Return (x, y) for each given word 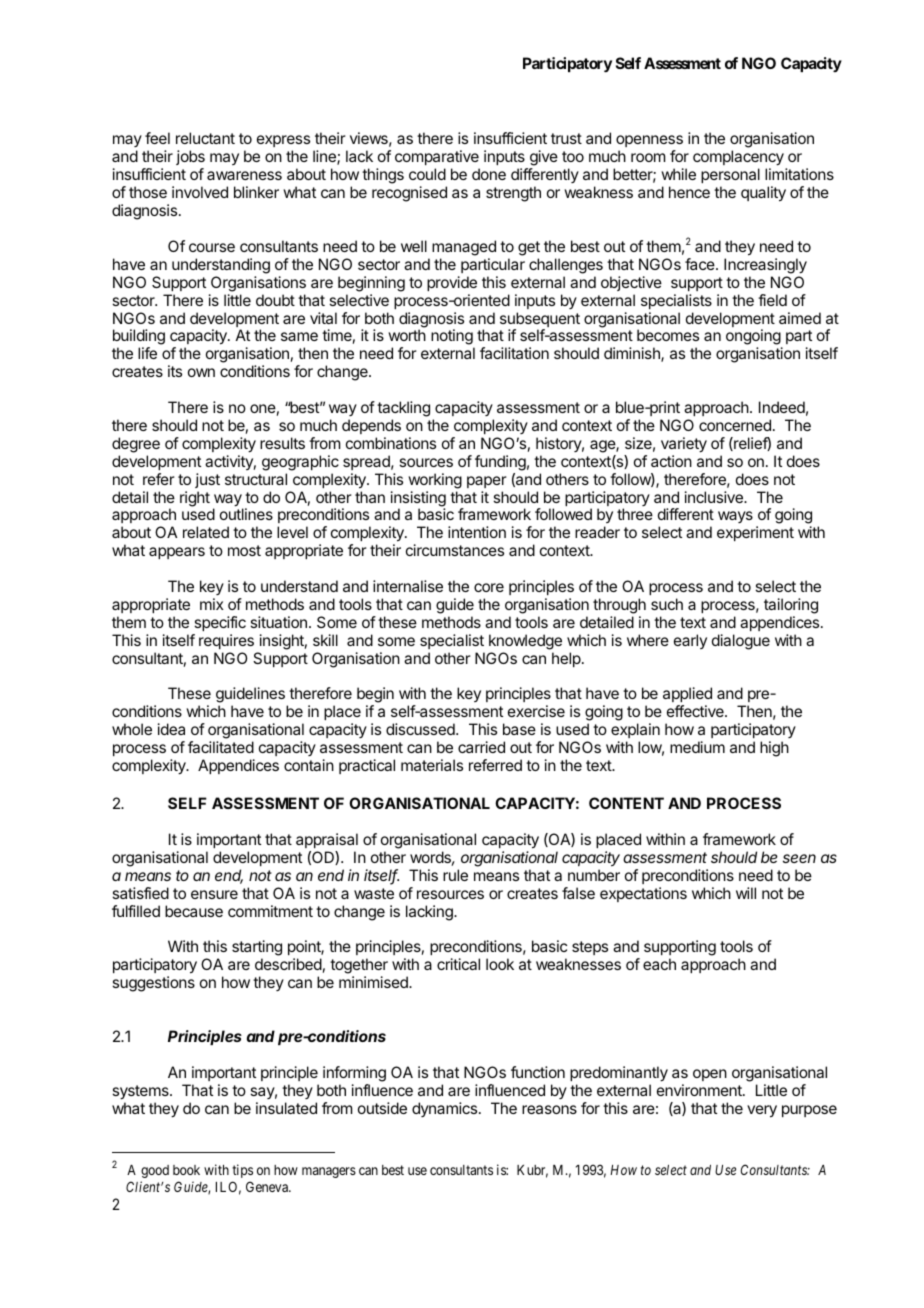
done (489, 174)
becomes (668, 335)
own (201, 372)
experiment (755, 533)
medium (697, 747)
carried (481, 747)
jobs (190, 157)
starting (257, 949)
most (244, 550)
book (186, 1170)
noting (452, 338)
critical (458, 964)
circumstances (455, 550)
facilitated (221, 747)
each (659, 964)
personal (730, 175)
